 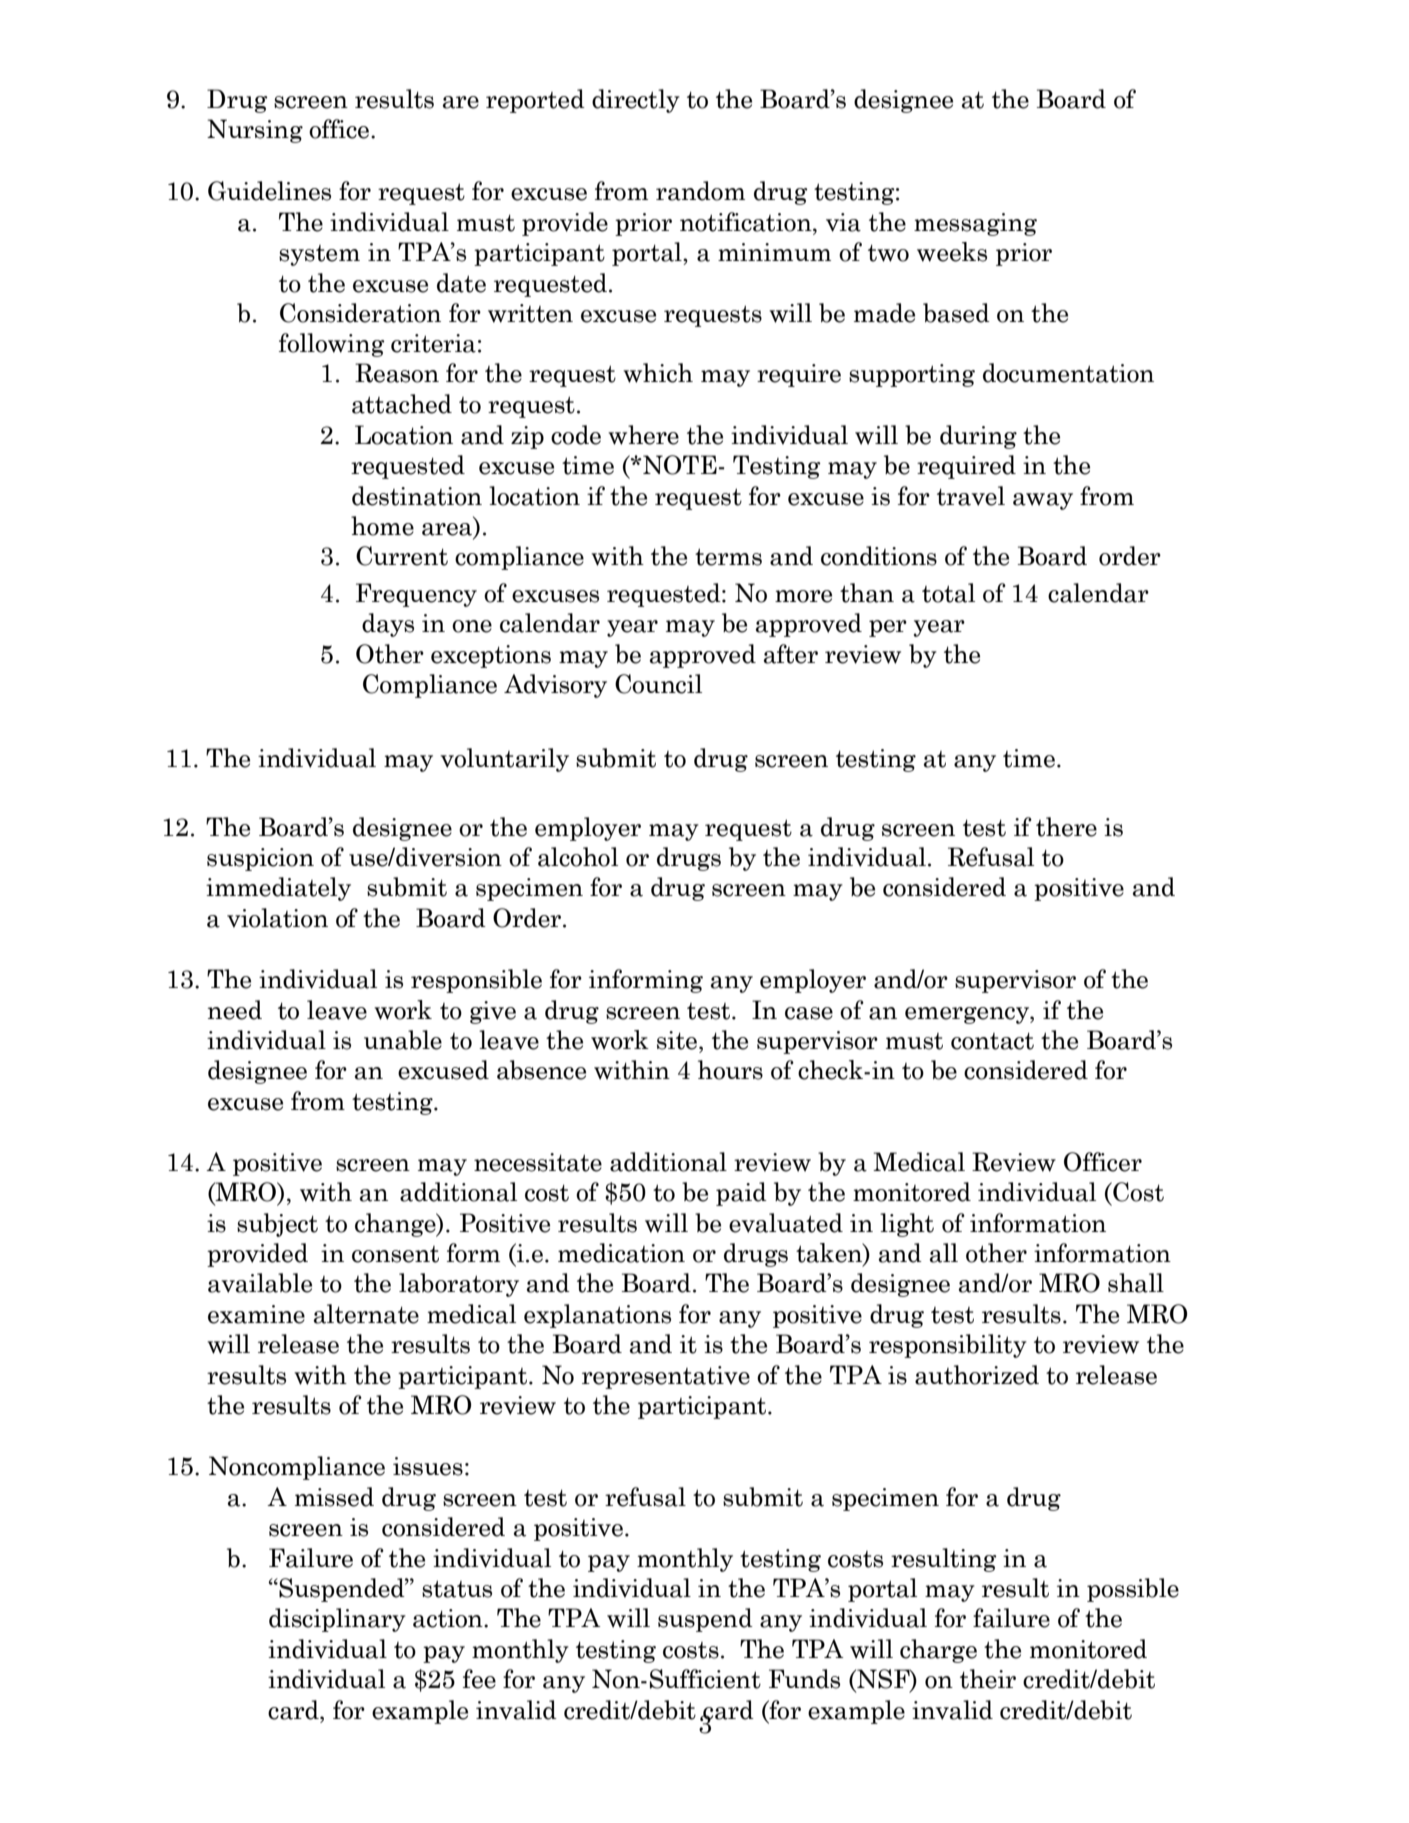 What do you see at coordinates (1066, 827) in the screenshot?
I see `there` at bounding box center [1066, 827].
